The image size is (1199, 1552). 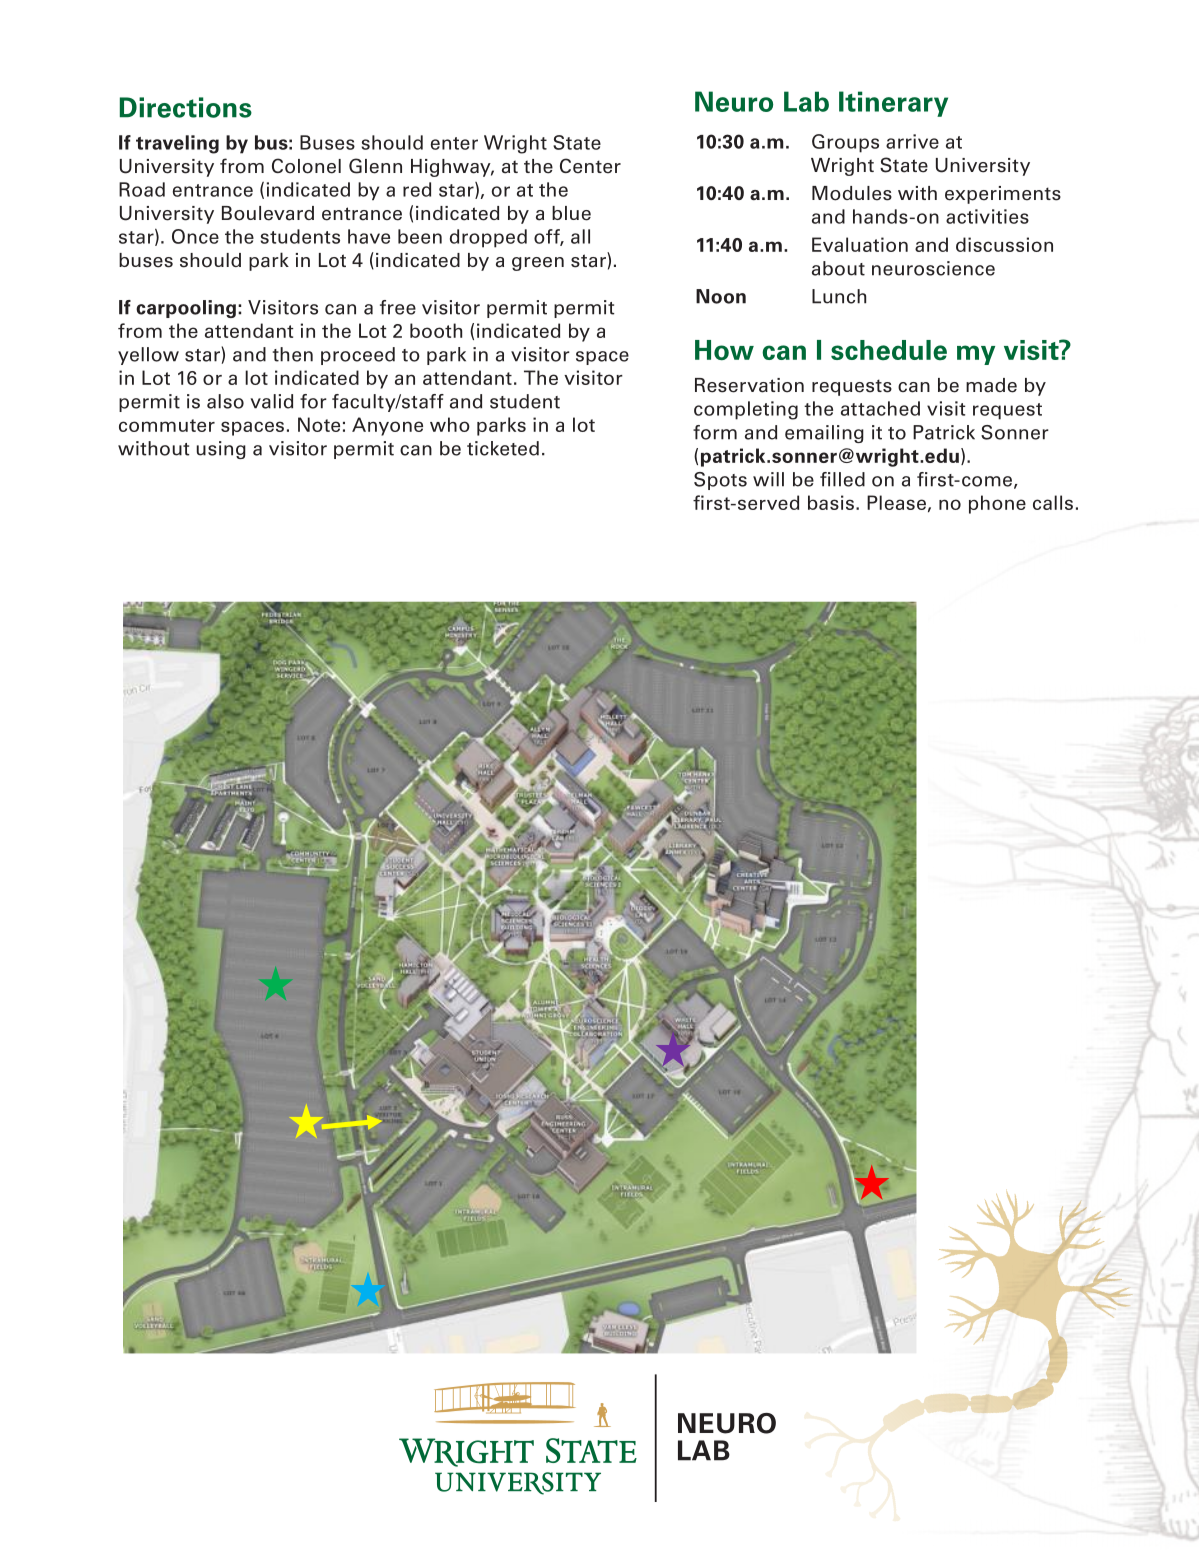 I want to click on using, so click(x=221, y=450).
